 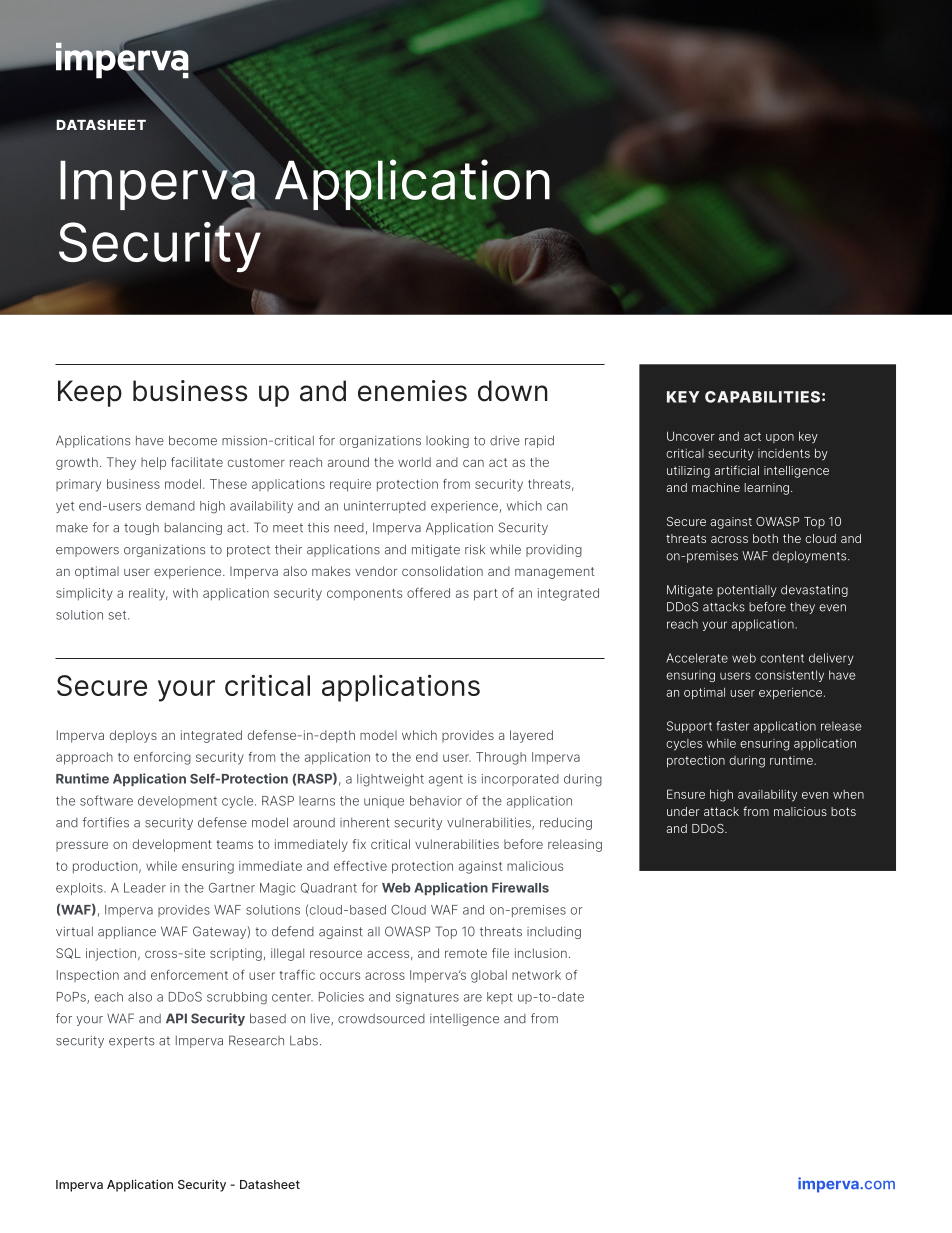 What do you see at coordinates (733, 726) in the document?
I see `faster` at bounding box center [733, 726].
